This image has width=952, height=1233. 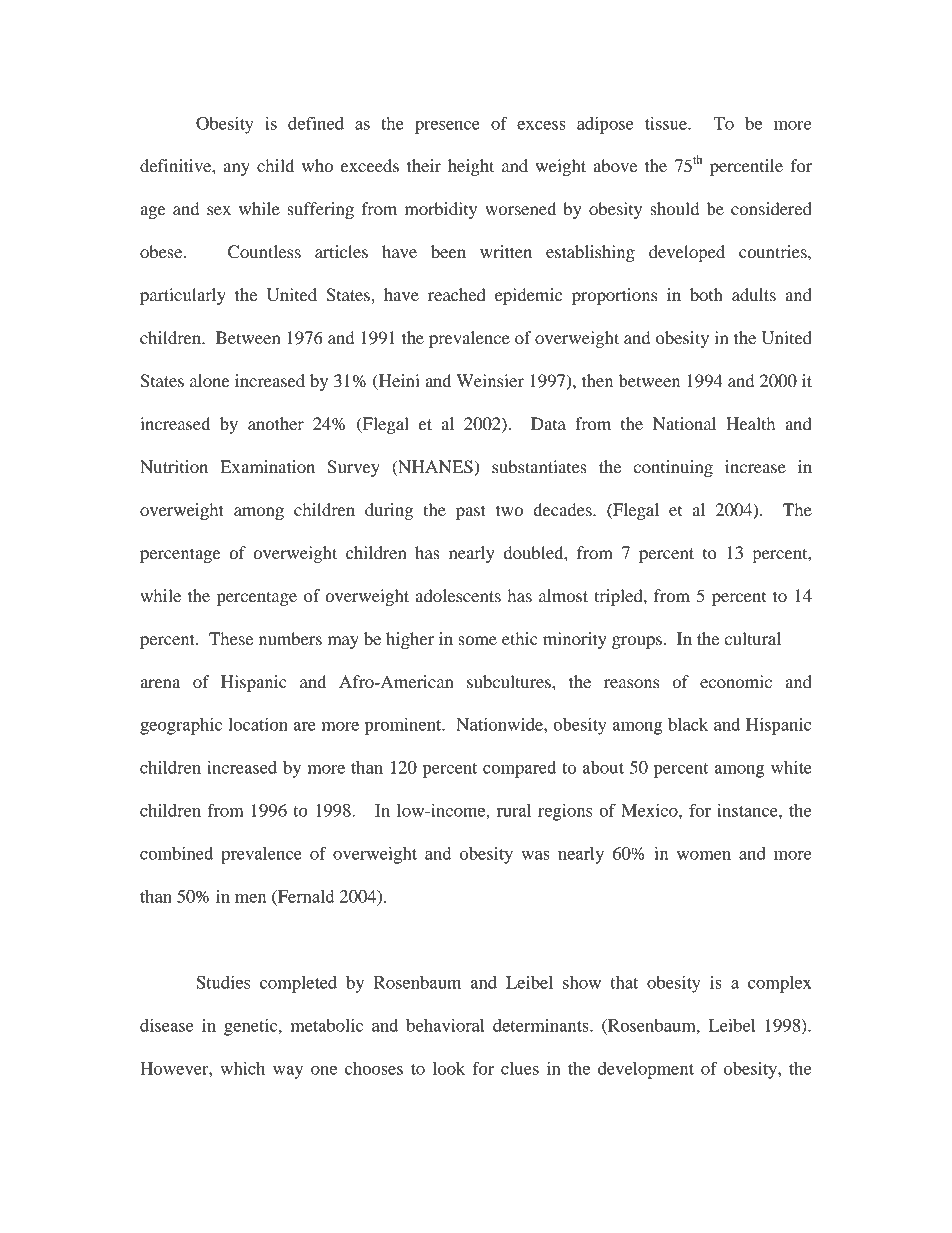 I want to click on Data, so click(x=548, y=423).
